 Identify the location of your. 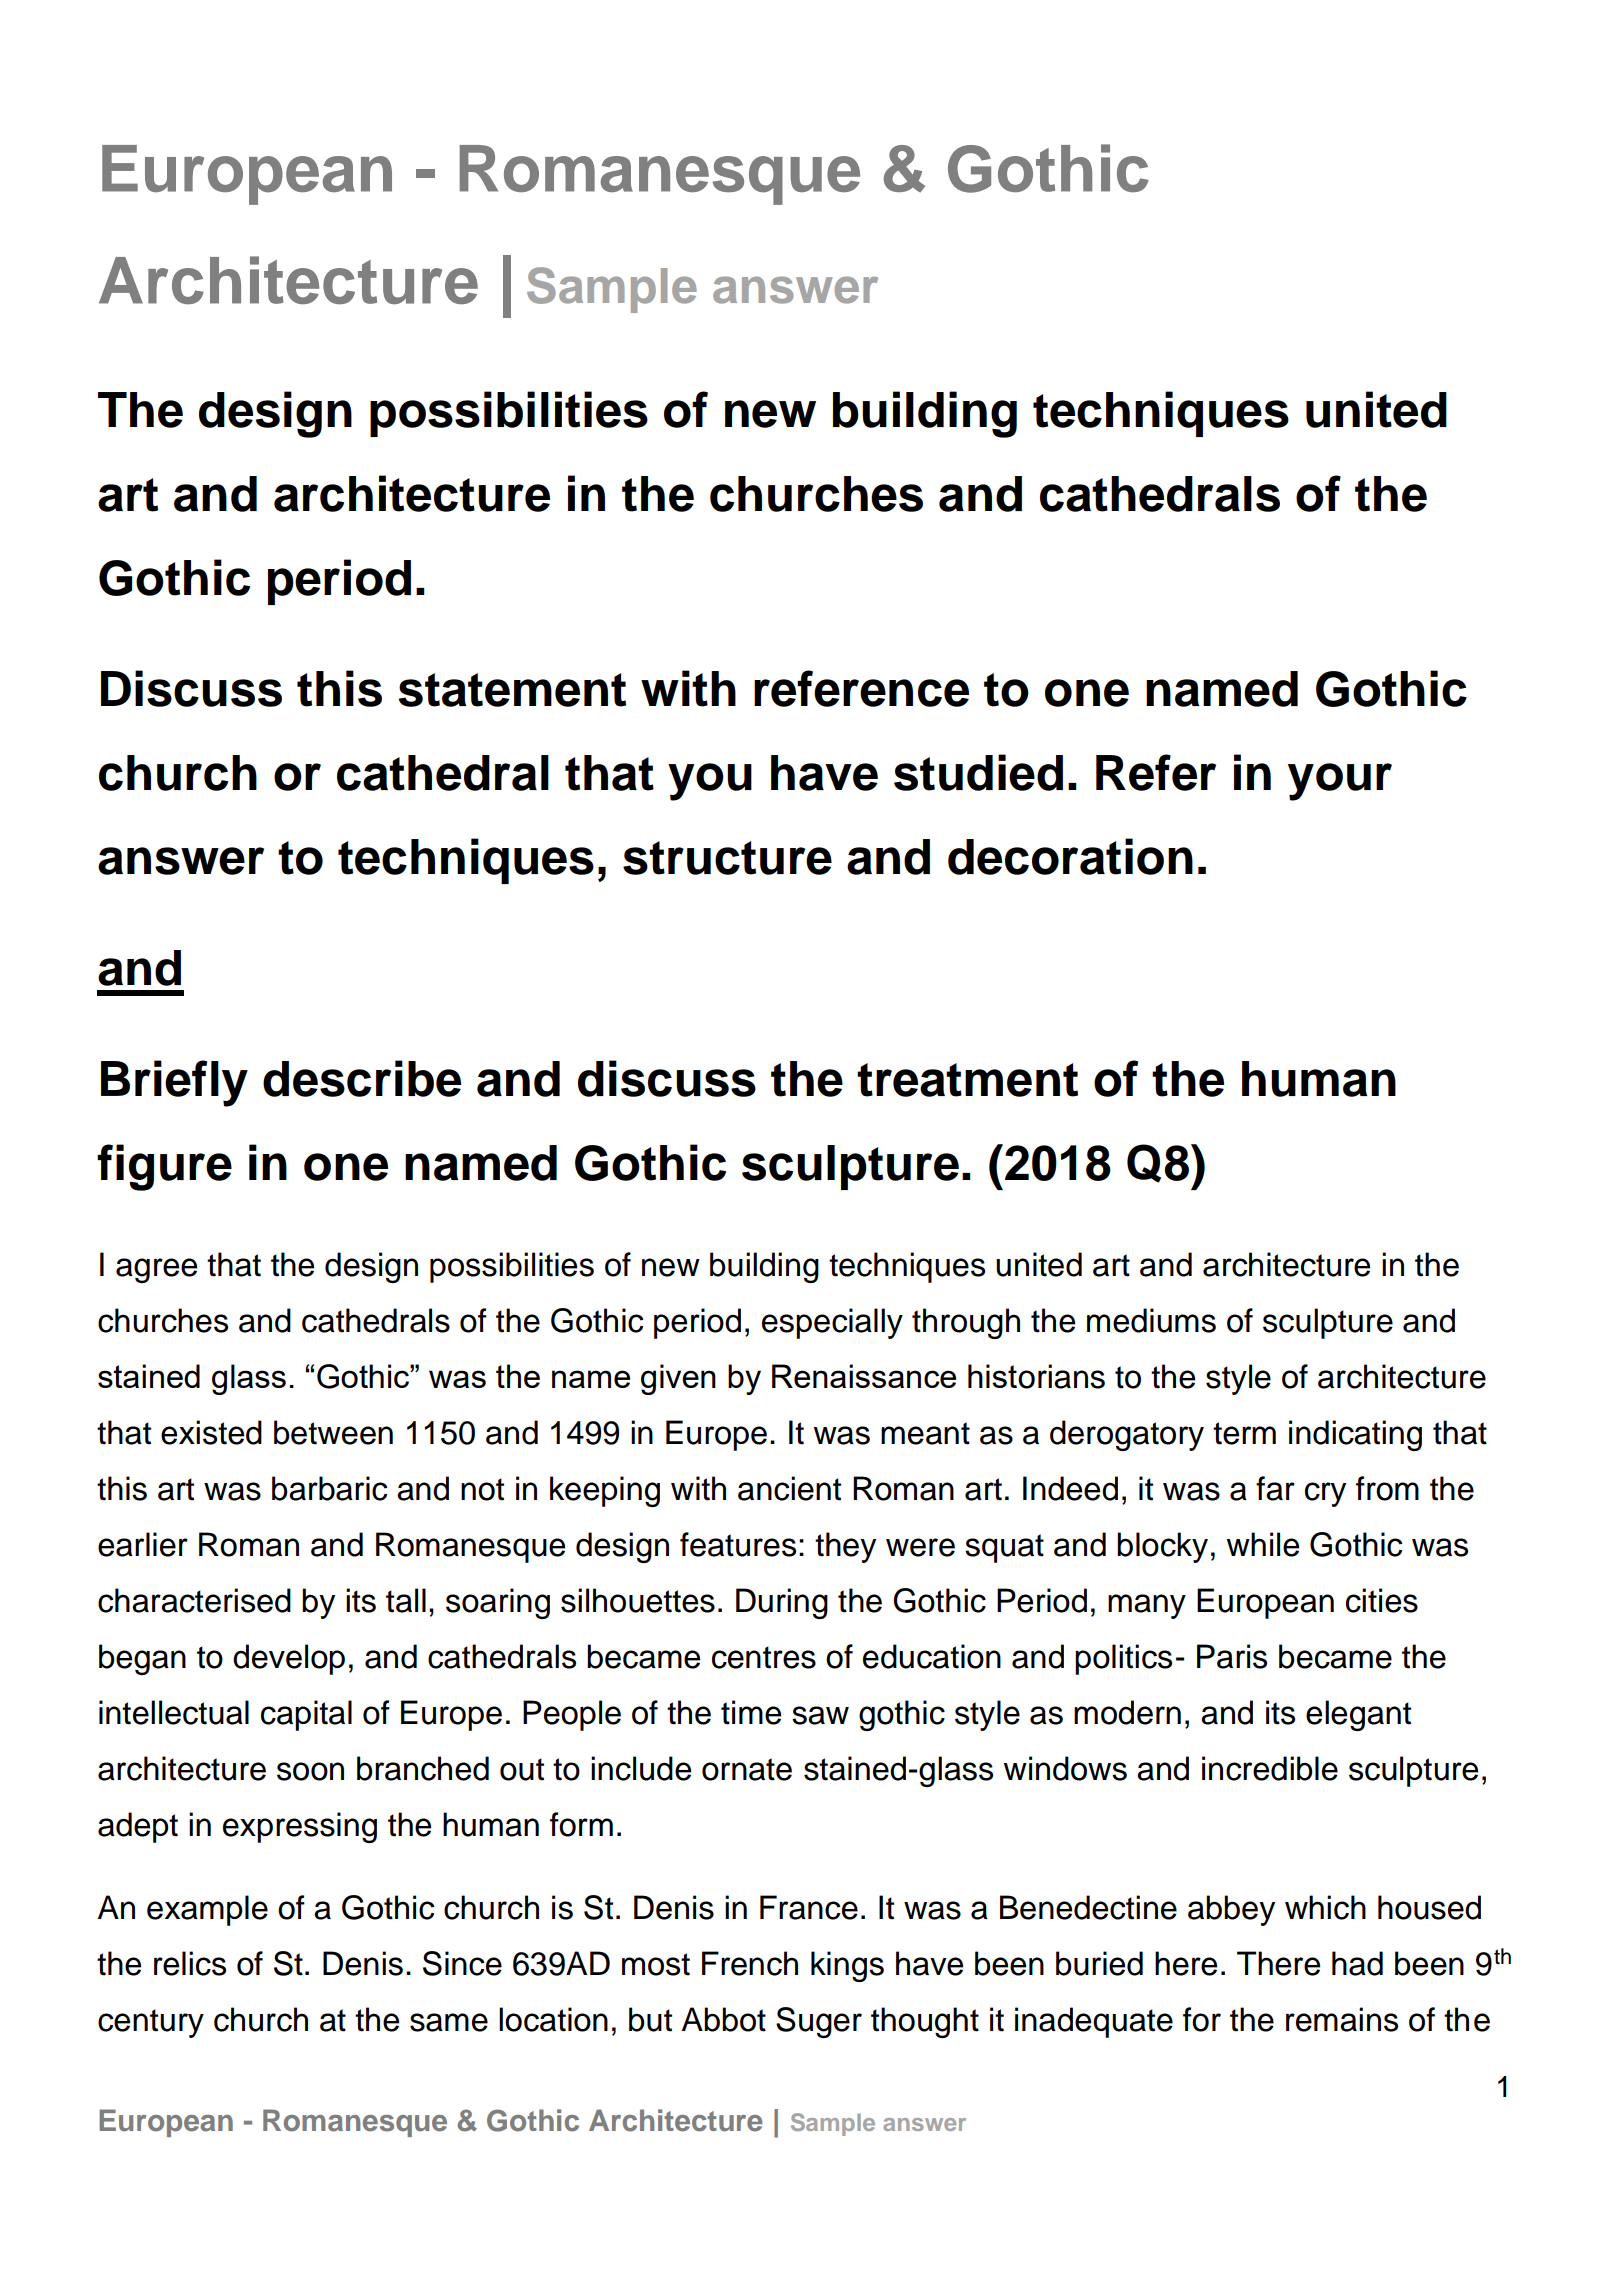
(1340, 782).
